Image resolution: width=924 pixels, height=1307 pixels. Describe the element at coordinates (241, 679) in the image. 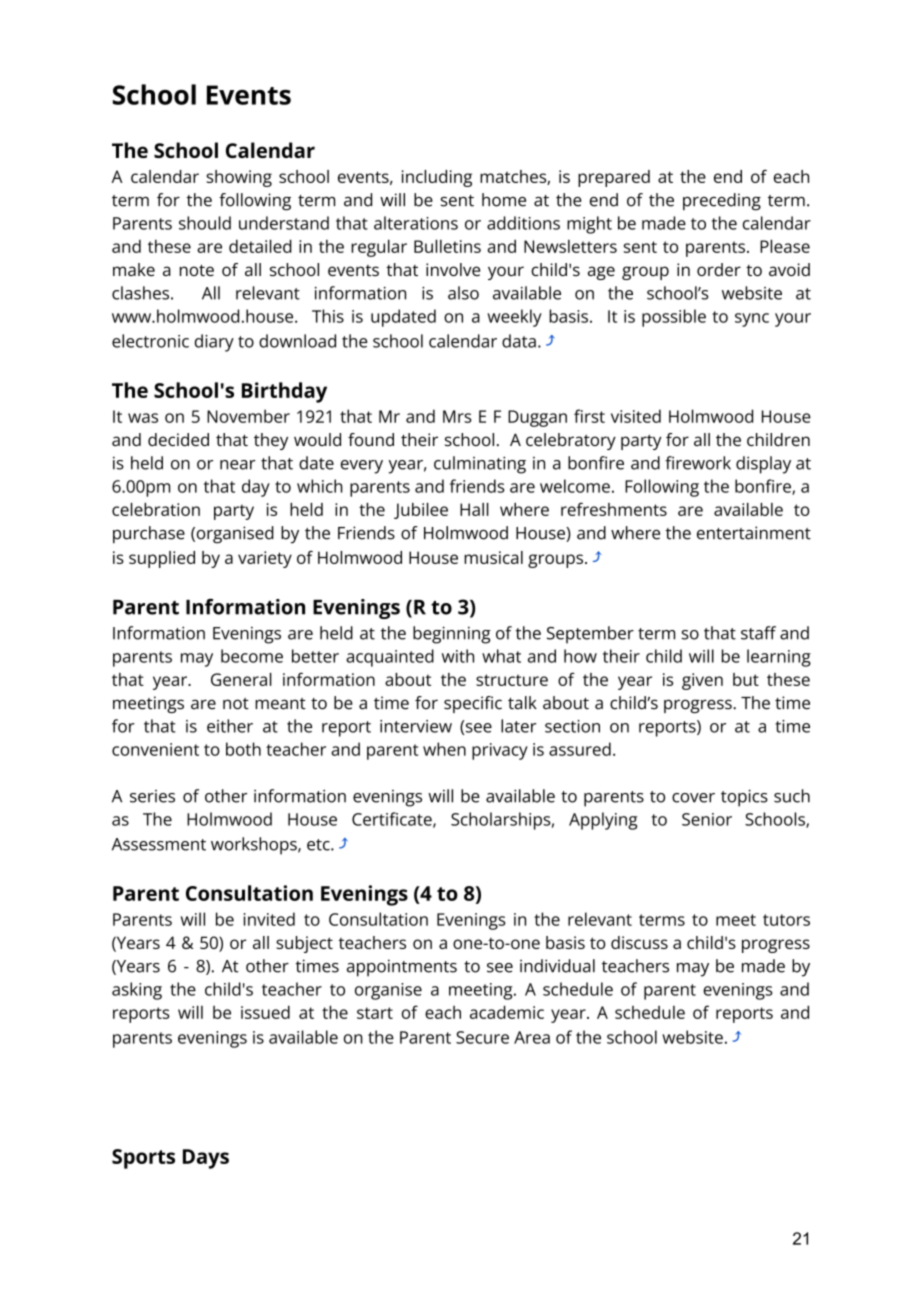

I see `General` at that location.
